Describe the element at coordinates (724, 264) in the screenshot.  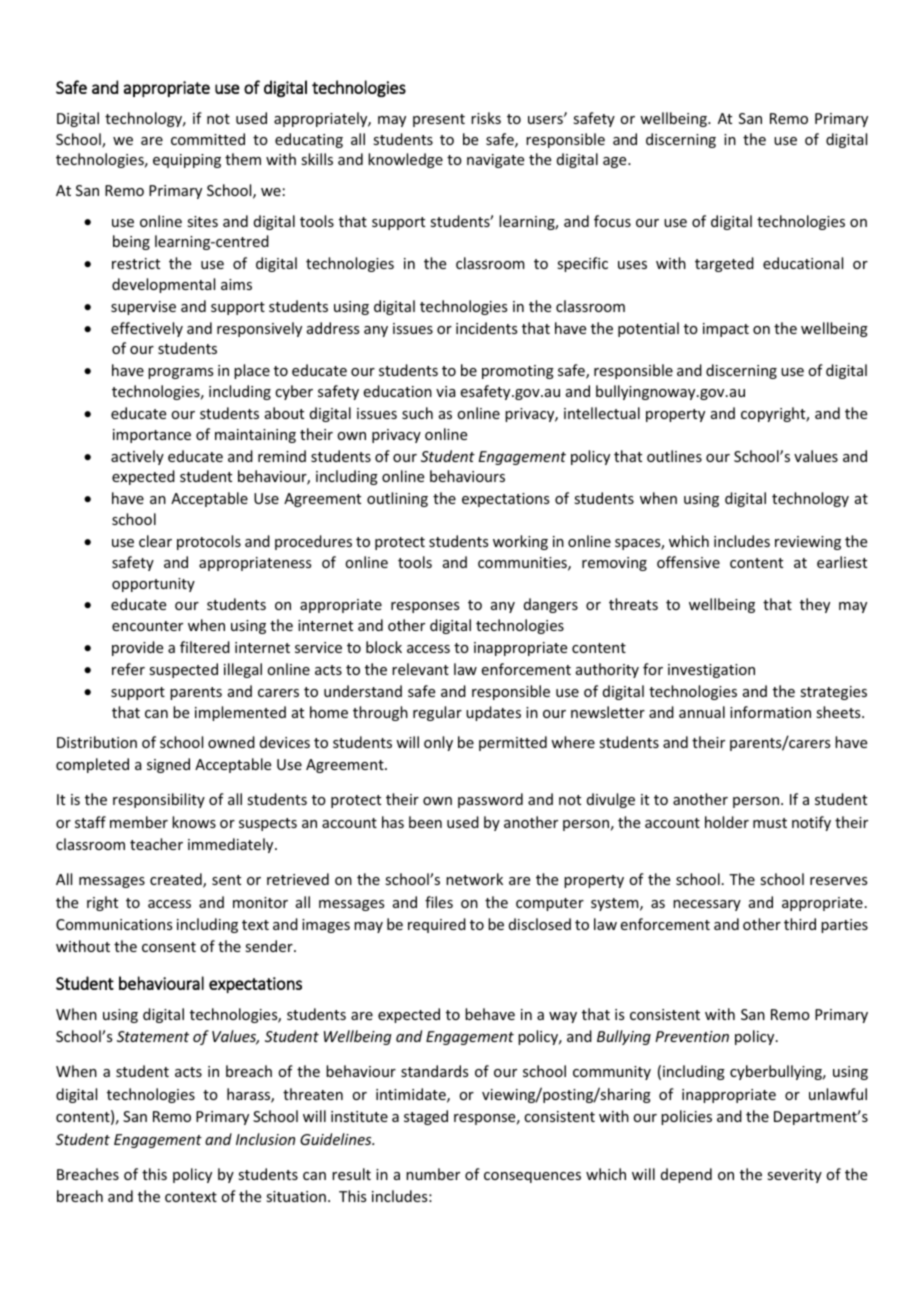
I see `targeted` at that location.
